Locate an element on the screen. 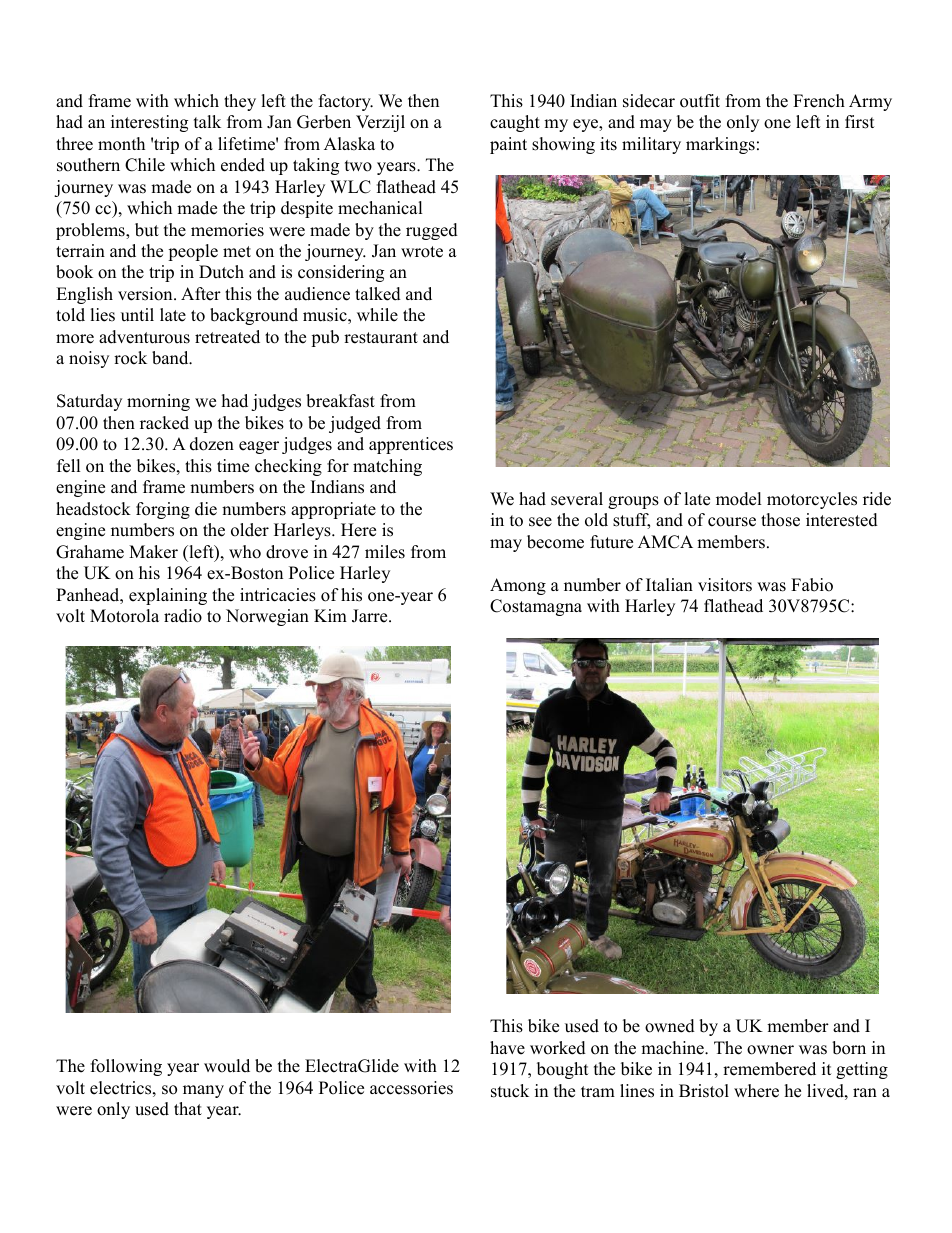  Fabio is located at coordinates (812, 585).
